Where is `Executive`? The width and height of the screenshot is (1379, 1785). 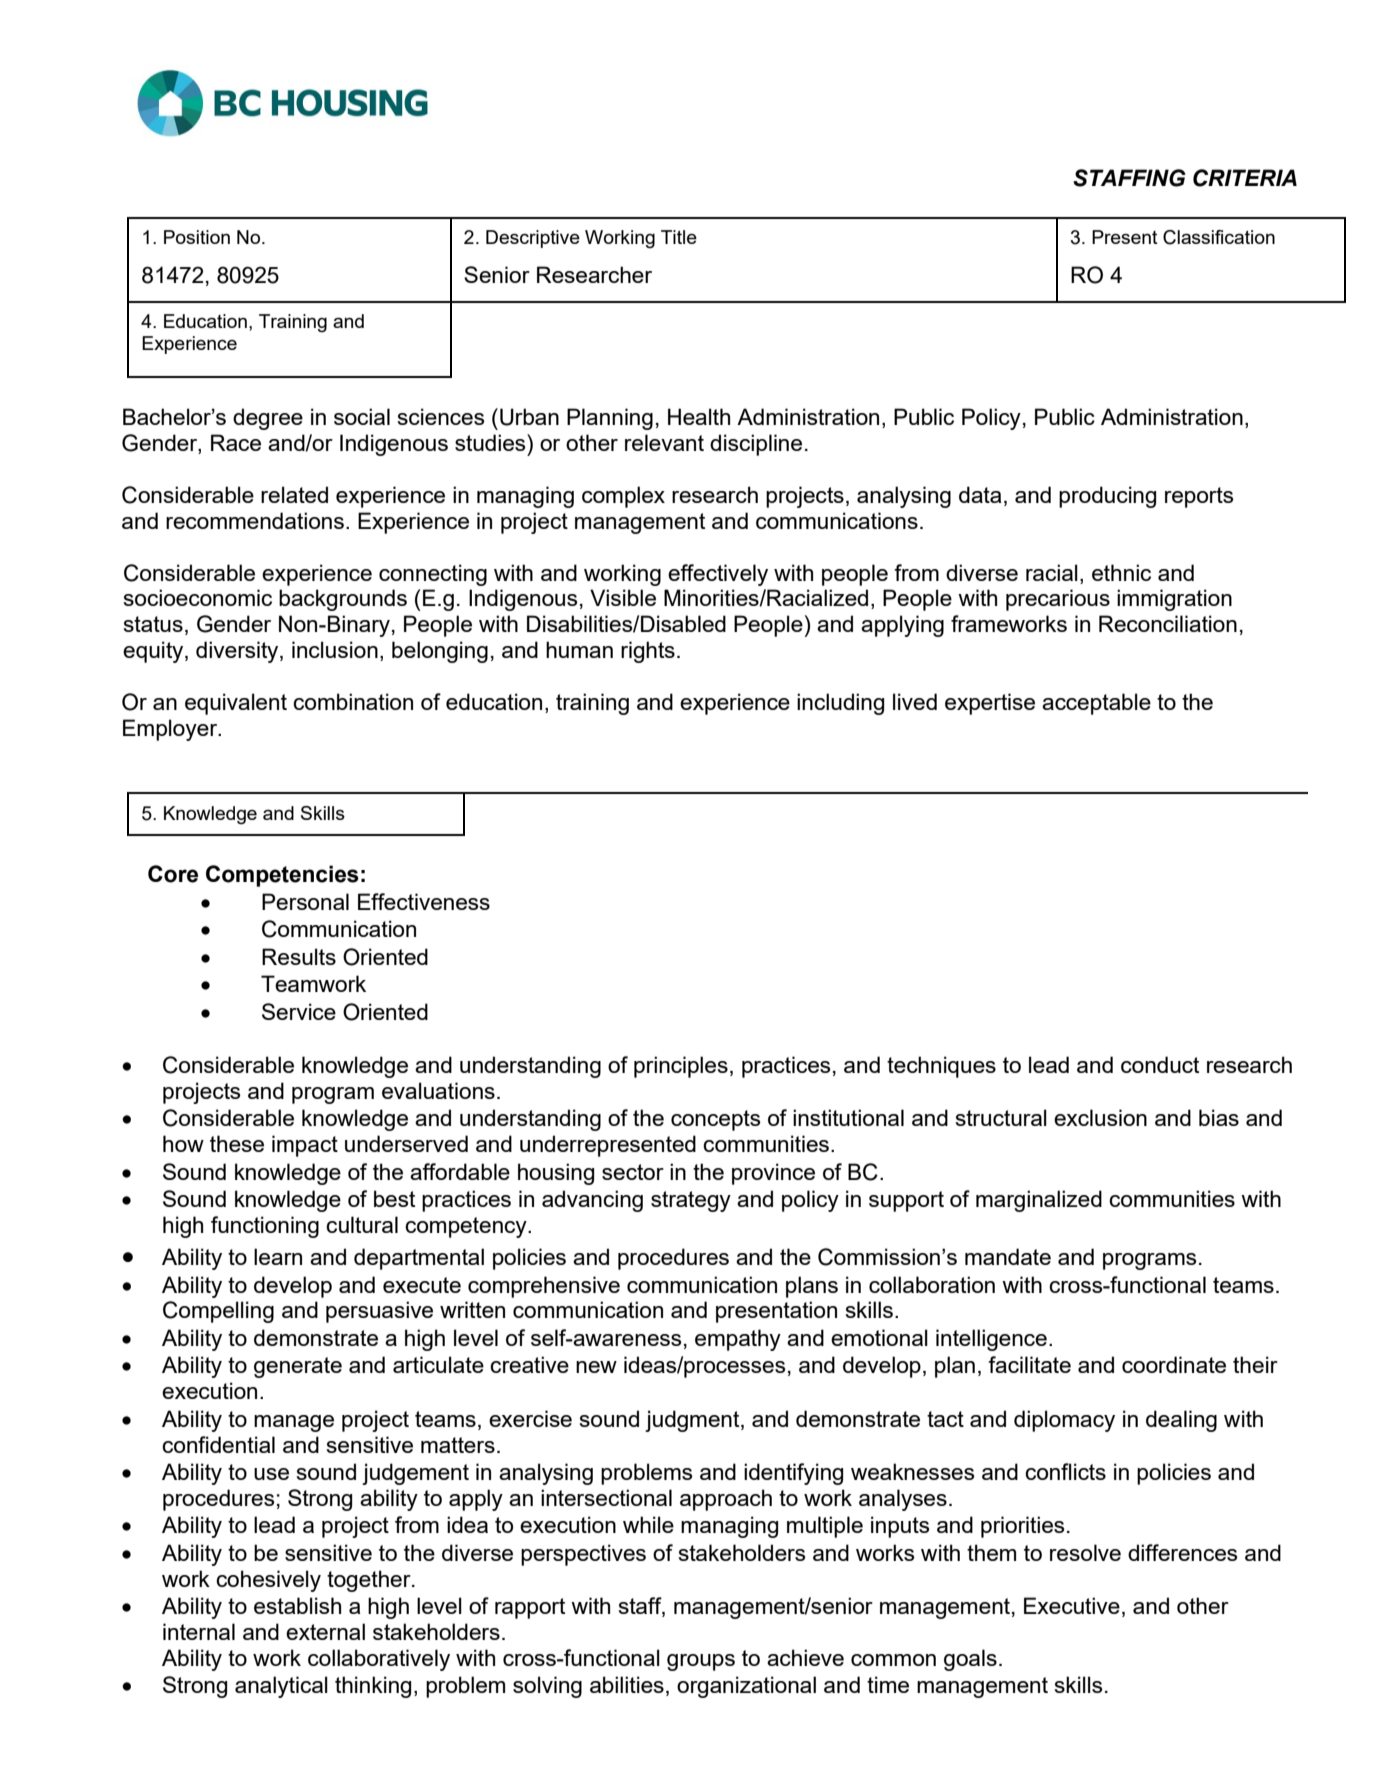 Executive is located at coordinates (1072, 1605).
